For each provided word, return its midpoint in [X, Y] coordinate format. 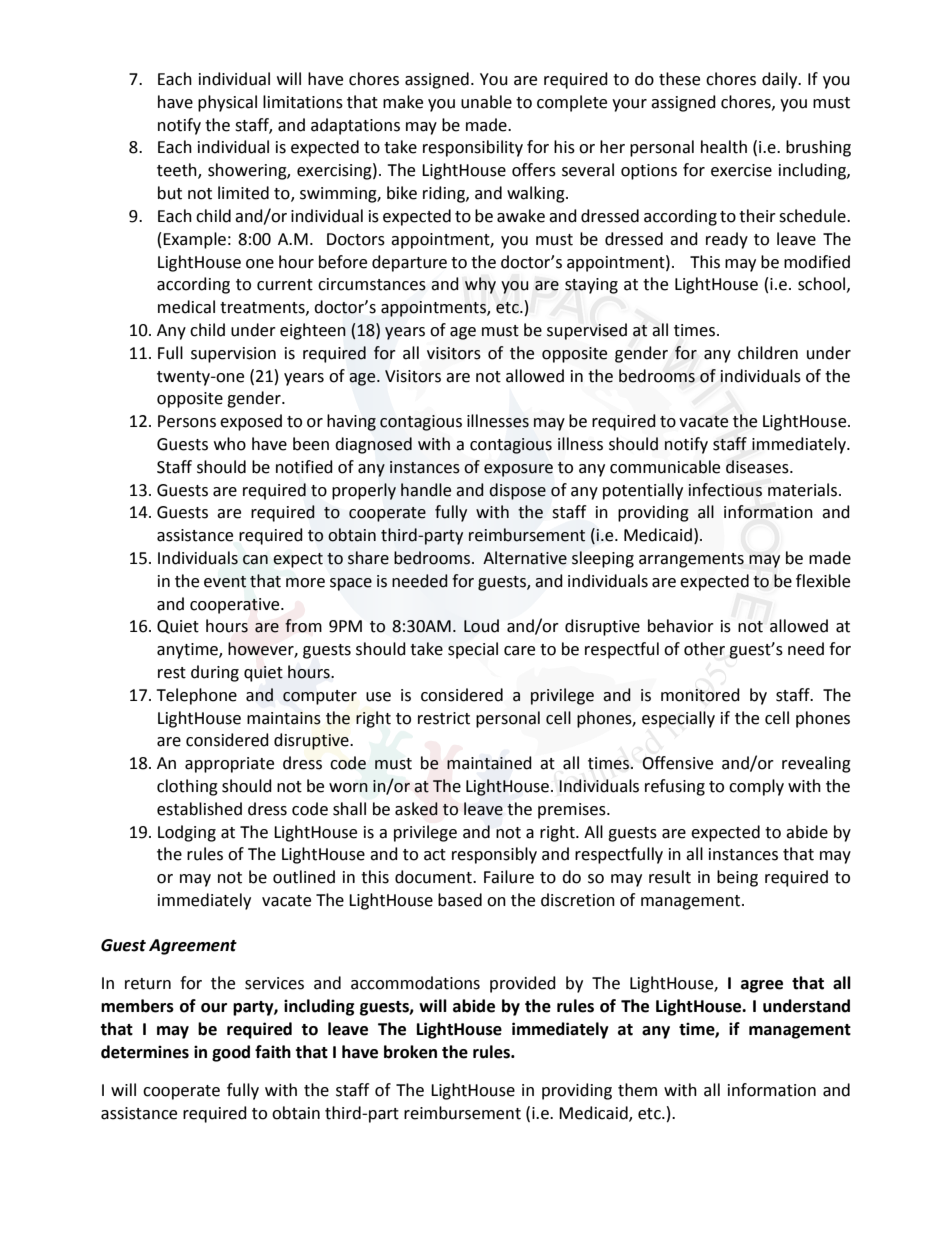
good [231, 1053]
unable [486, 102]
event [225, 582]
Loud [481, 626]
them [637, 1090]
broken [410, 1052]
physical [227, 103]
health [724, 147]
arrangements [691, 560]
